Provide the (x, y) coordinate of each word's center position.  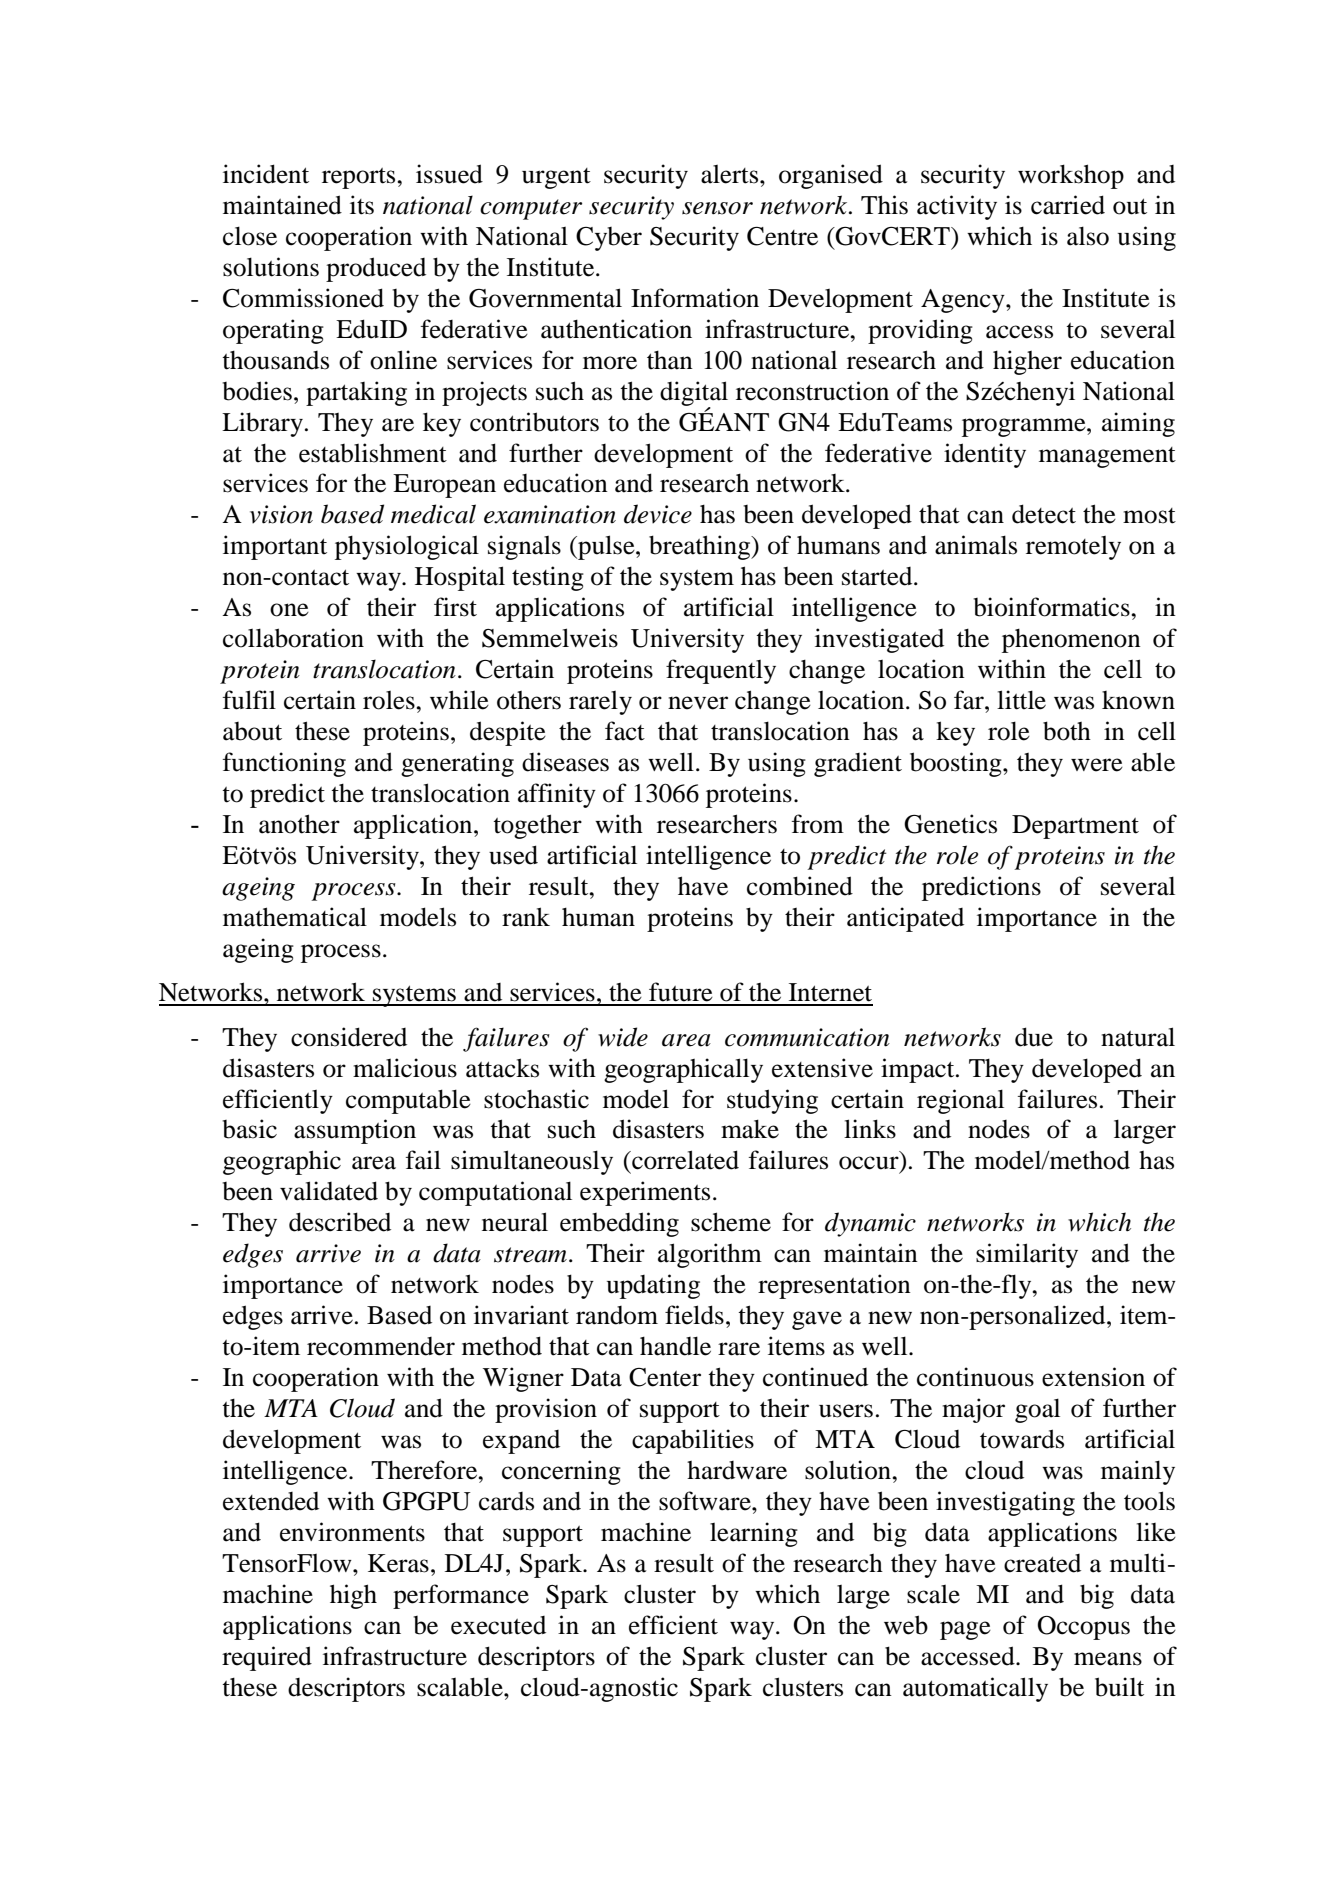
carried (1068, 205)
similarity (1027, 1255)
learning (754, 1534)
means (1108, 1659)
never (698, 703)
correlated (684, 1160)
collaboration (293, 638)
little (1021, 700)
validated (329, 1191)
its (362, 205)
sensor (717, 208)
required (267, 1658)
